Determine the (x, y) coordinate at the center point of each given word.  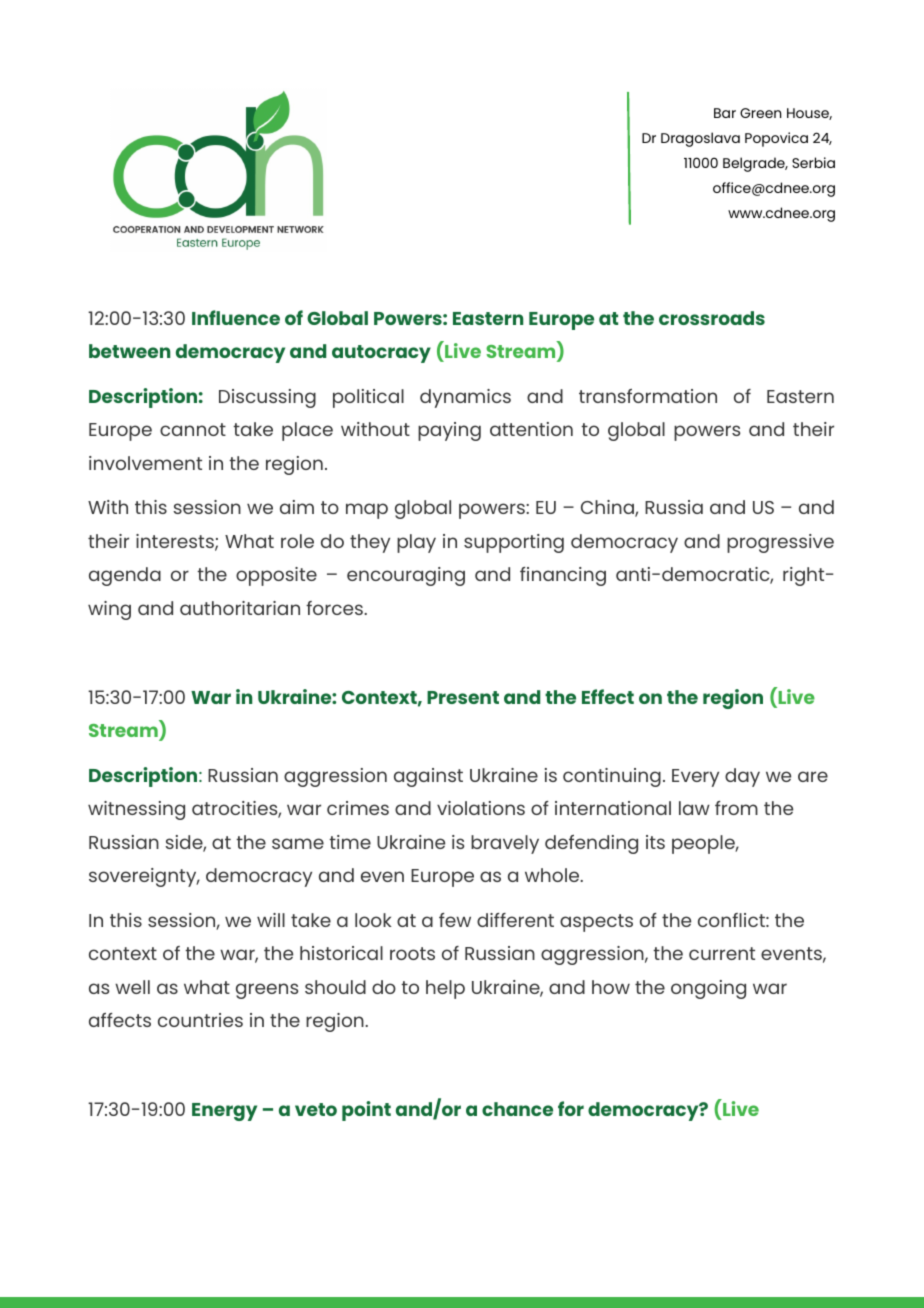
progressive (780, 543)
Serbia (813, 162)
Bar (725, 113)
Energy (224, 1112)
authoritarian (240, 608)
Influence (236, 317)
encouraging (406, 576)
